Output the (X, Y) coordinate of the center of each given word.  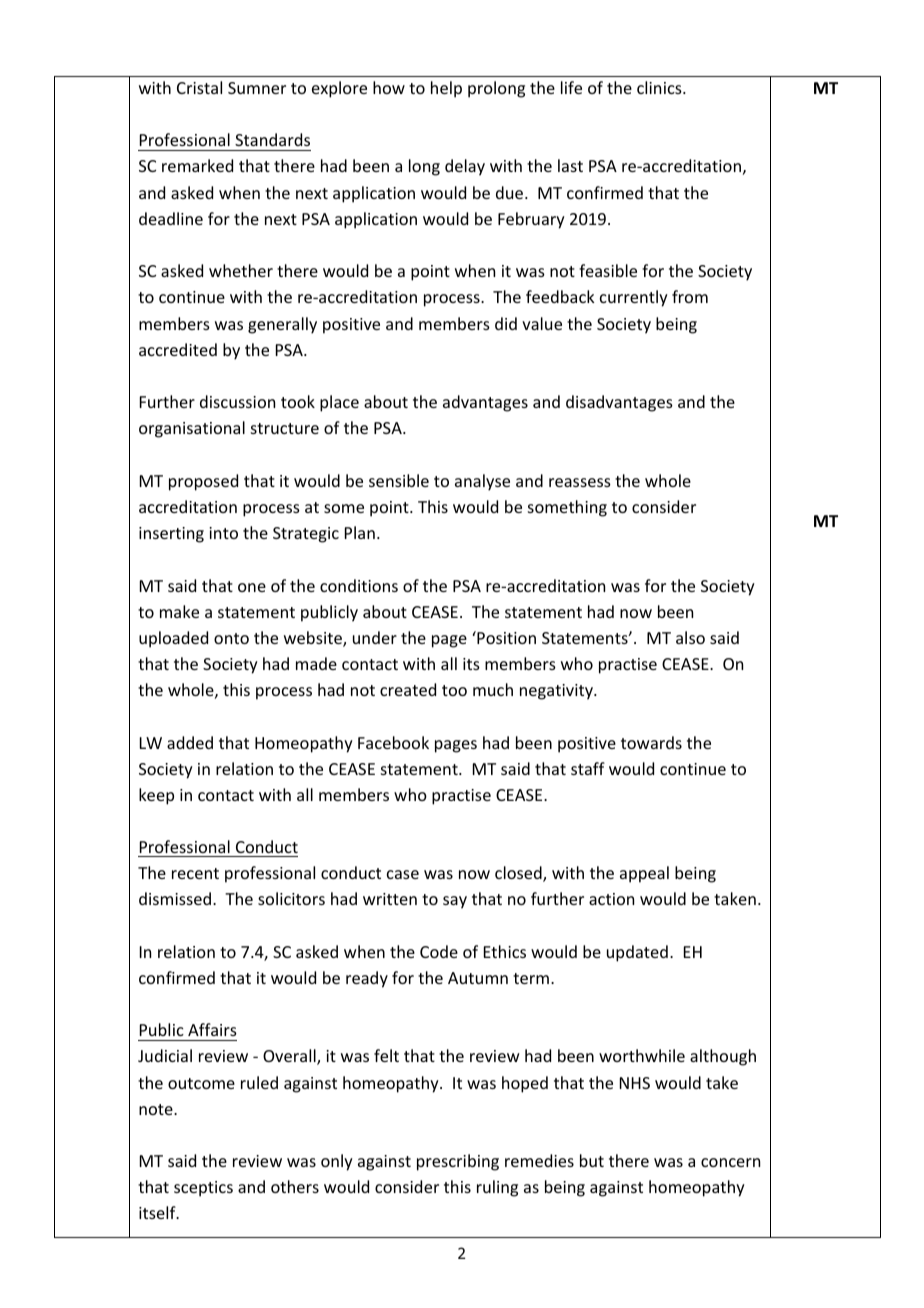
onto (231, 638)
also (690, 637)
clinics (660, 87)
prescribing (458, 1162)
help (446, 89)
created (408, 689)
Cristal (199, 87)
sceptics (203, 1189)
